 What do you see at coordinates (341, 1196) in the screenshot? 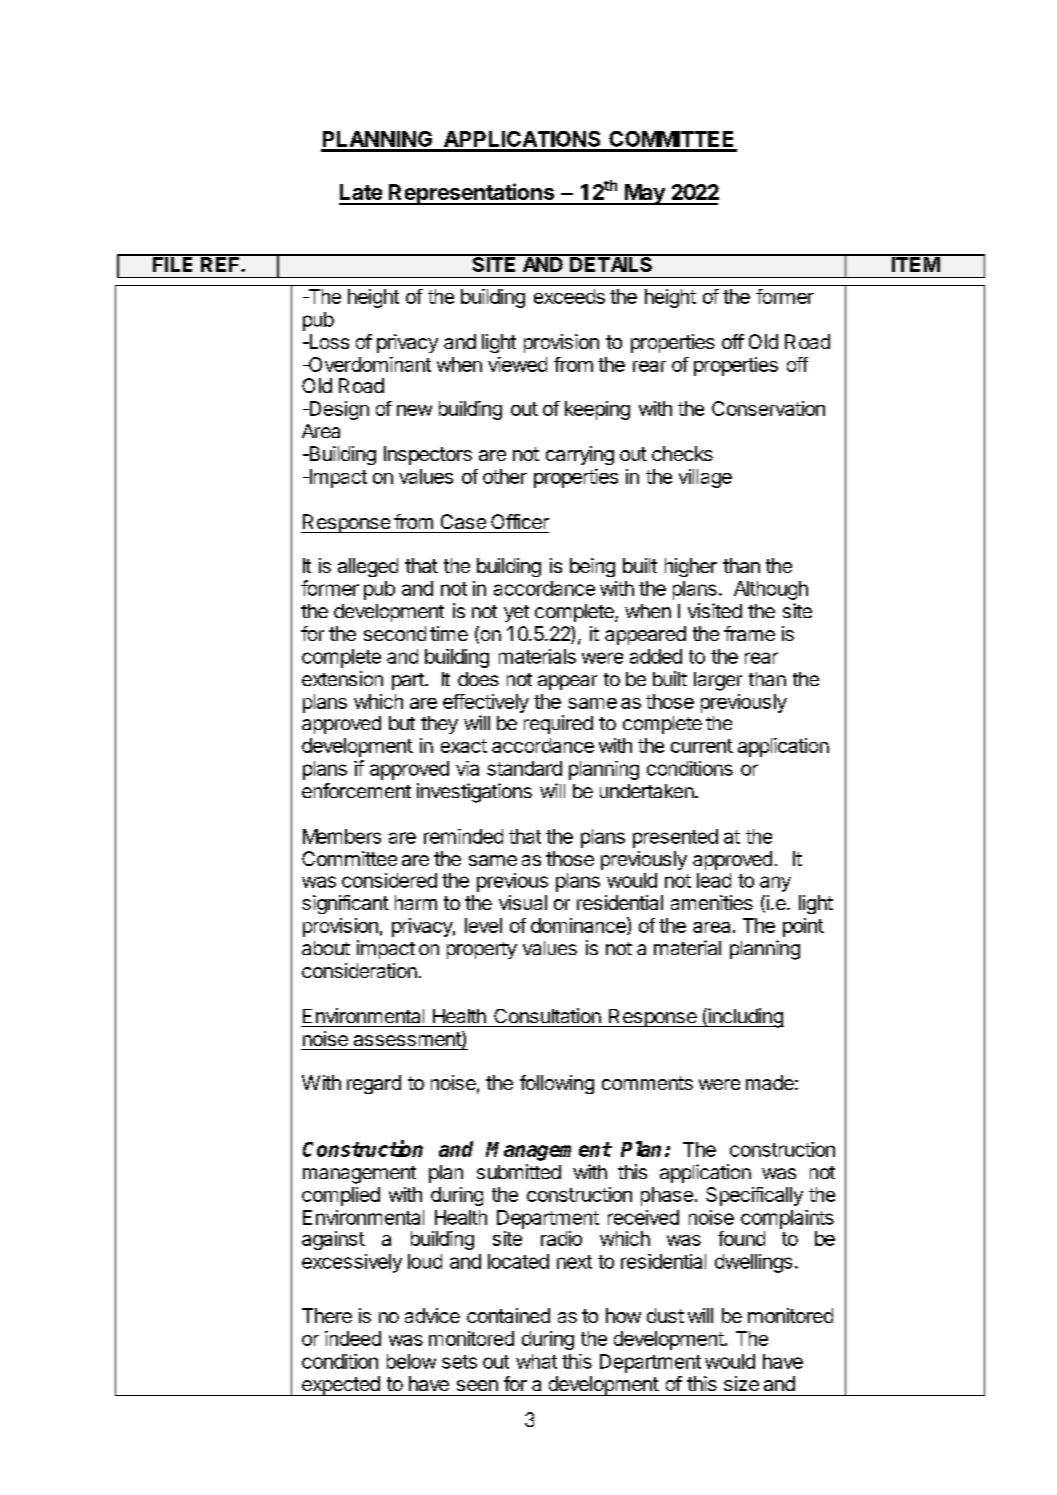
I see `complied` at bounding box center [341, 1196].
